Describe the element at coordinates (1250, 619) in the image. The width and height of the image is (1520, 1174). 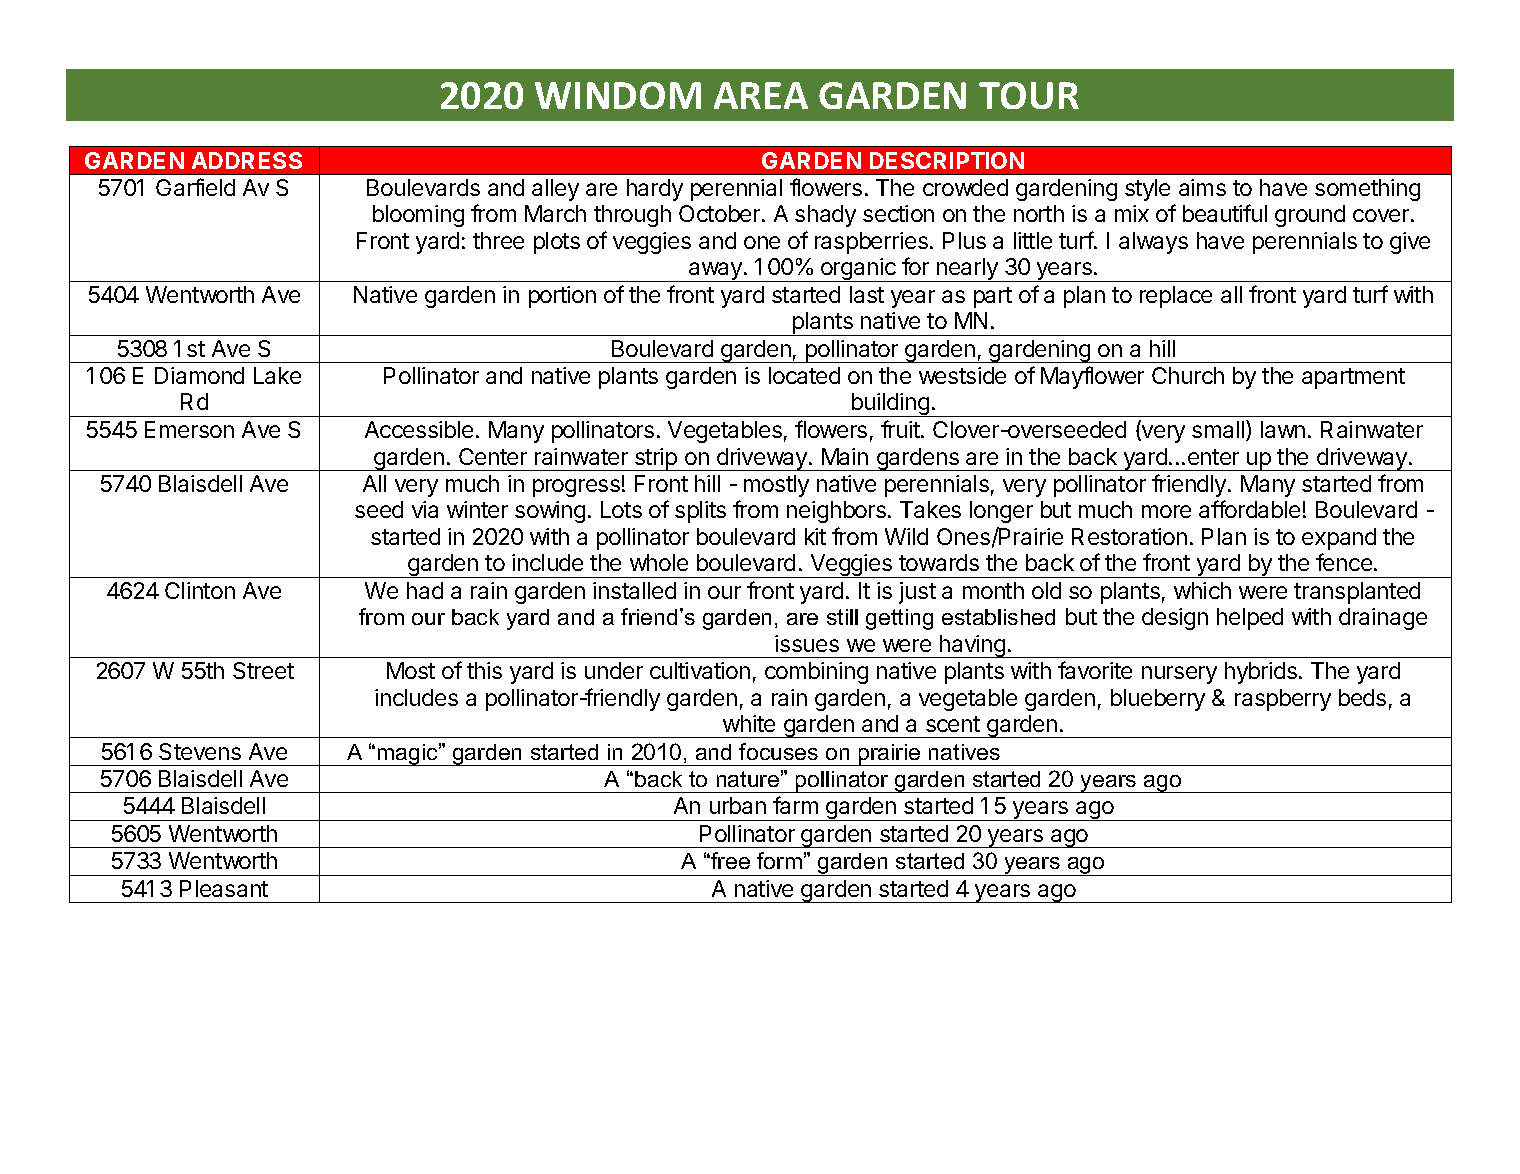
I see `helped` at that location.
